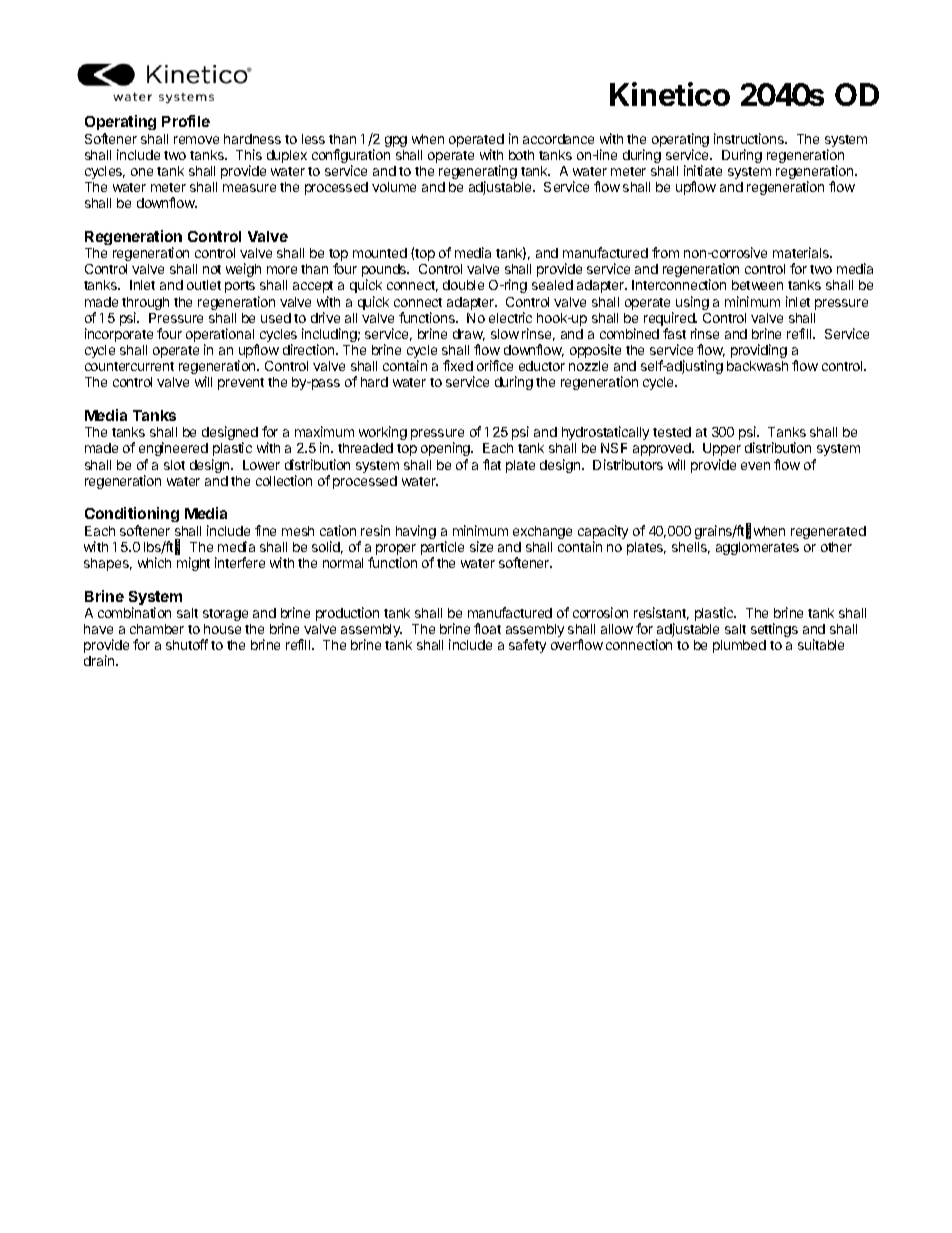  Describe the element at coordinates (187, 644) in the document. I see `shutoff` at that location.
